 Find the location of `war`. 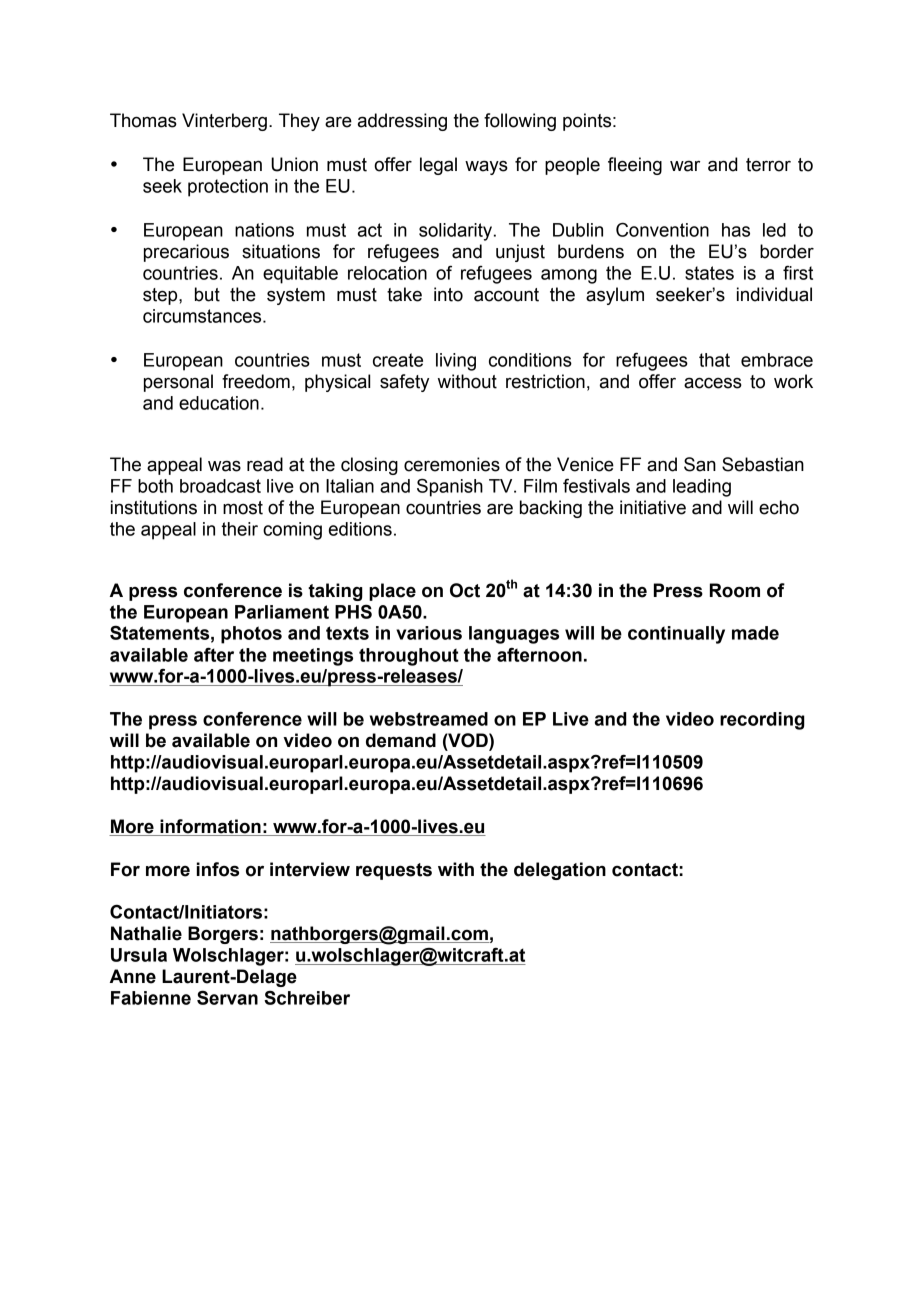

war is located at coordinates (685, 166).
